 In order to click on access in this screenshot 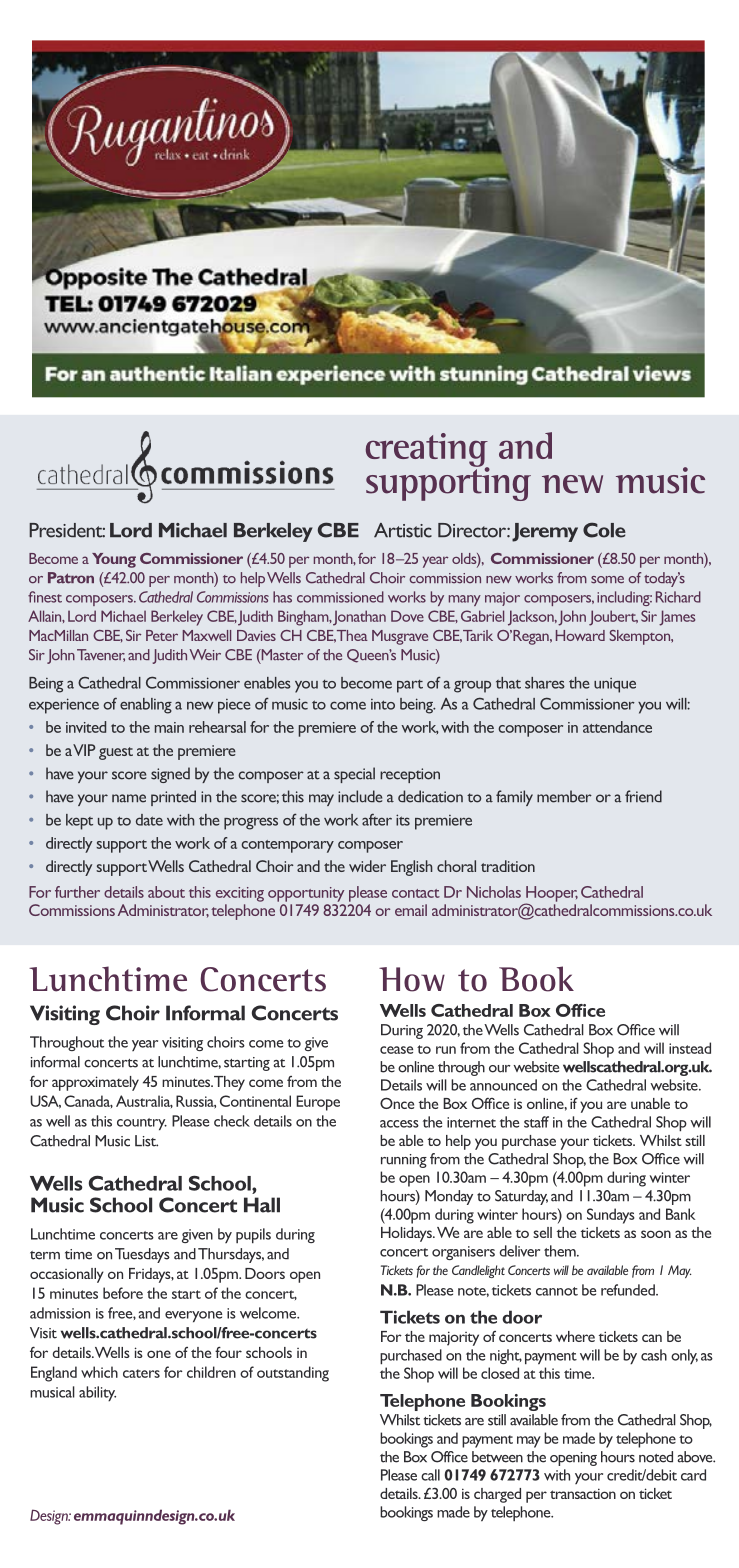, I will do `click(399, 1124)`.
